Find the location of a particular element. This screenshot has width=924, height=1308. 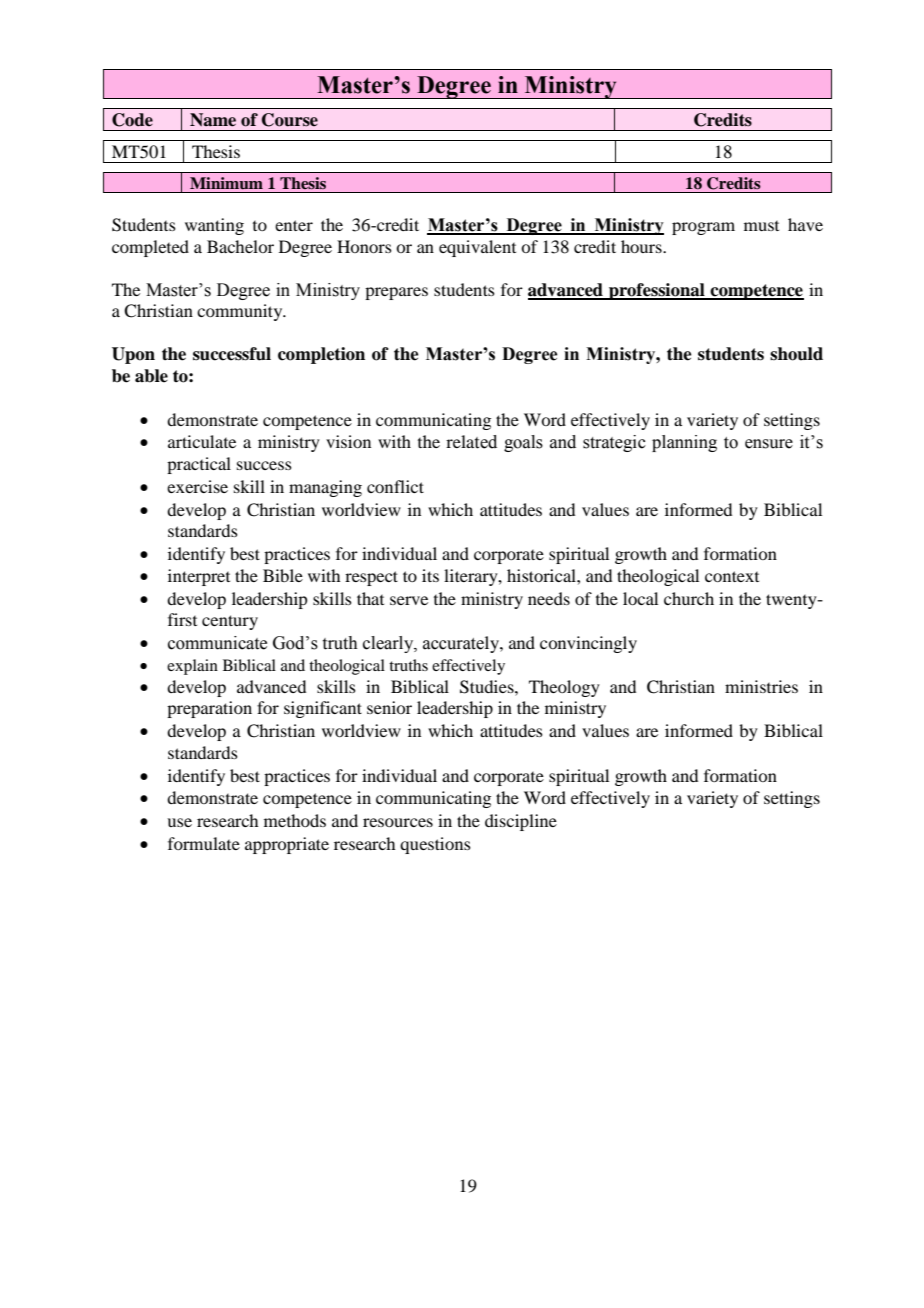

conflict is located at coordinates (395, 486).
